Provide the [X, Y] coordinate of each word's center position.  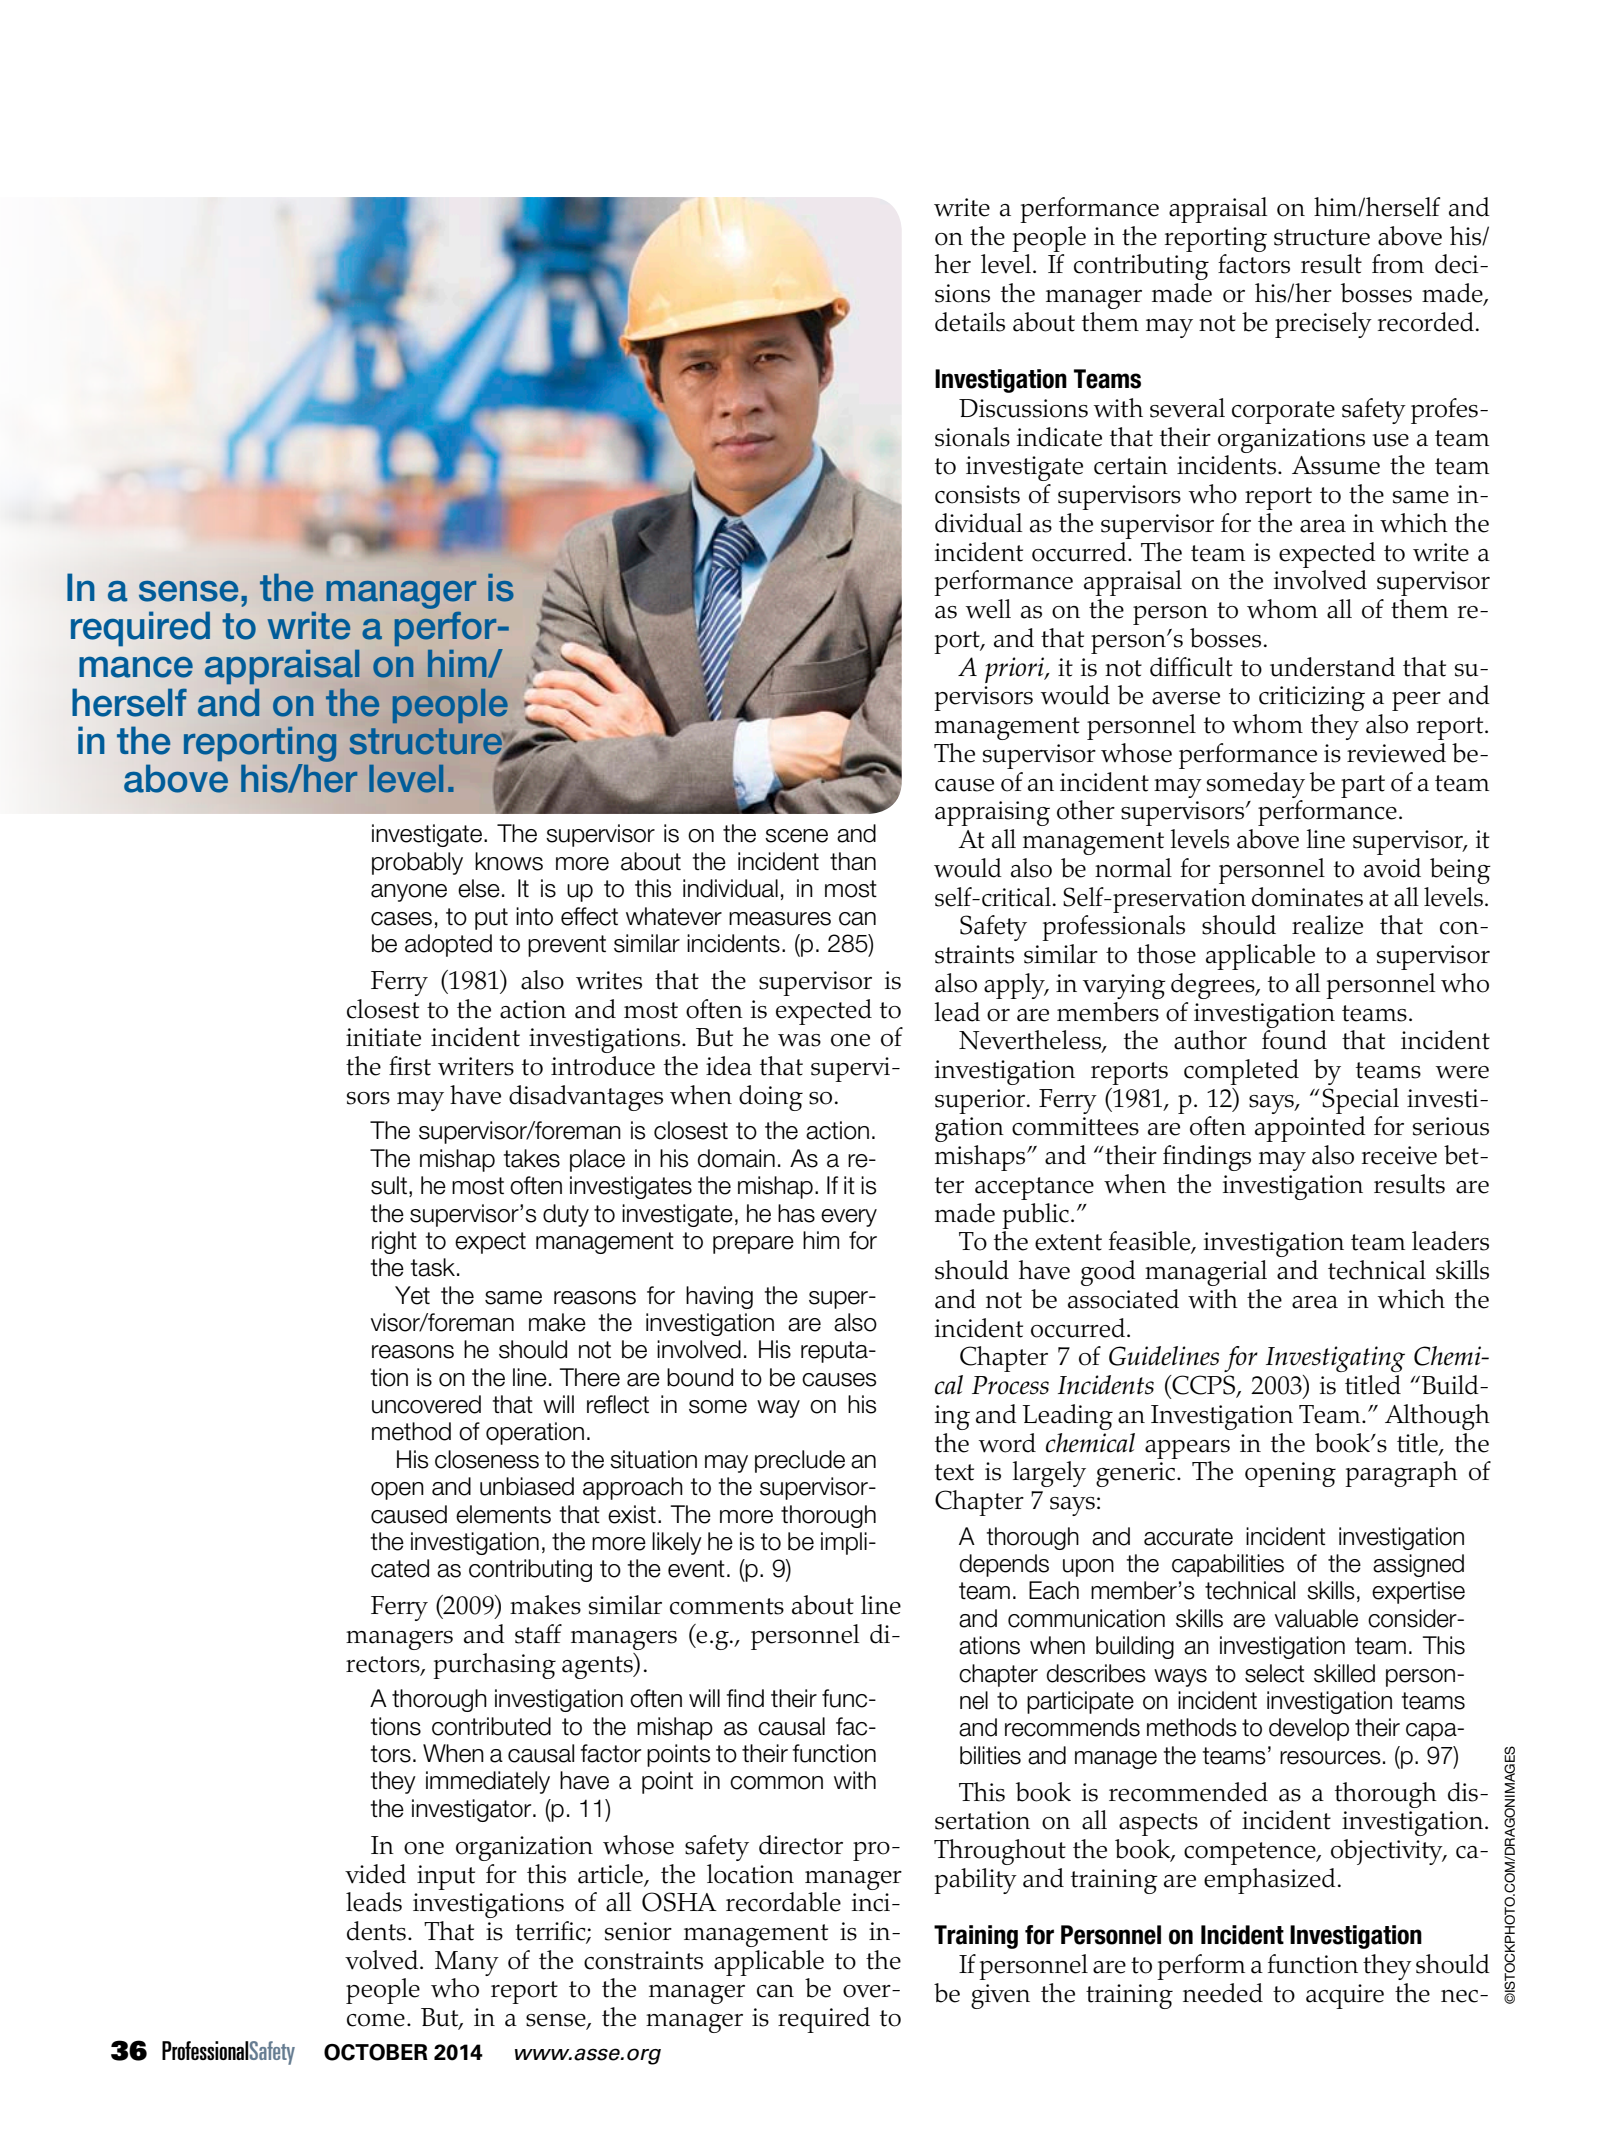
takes [532, 1158]
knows [509, 861]
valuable [1316, 1618]
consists [977, 494]
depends [1004, 1565]
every [849, 1218]
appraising [992, 813]
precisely [1323, 325]
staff [538, 1634]
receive [1399, 1155]
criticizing [1312, 698]
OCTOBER [376, 2052]
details [970, 322]
